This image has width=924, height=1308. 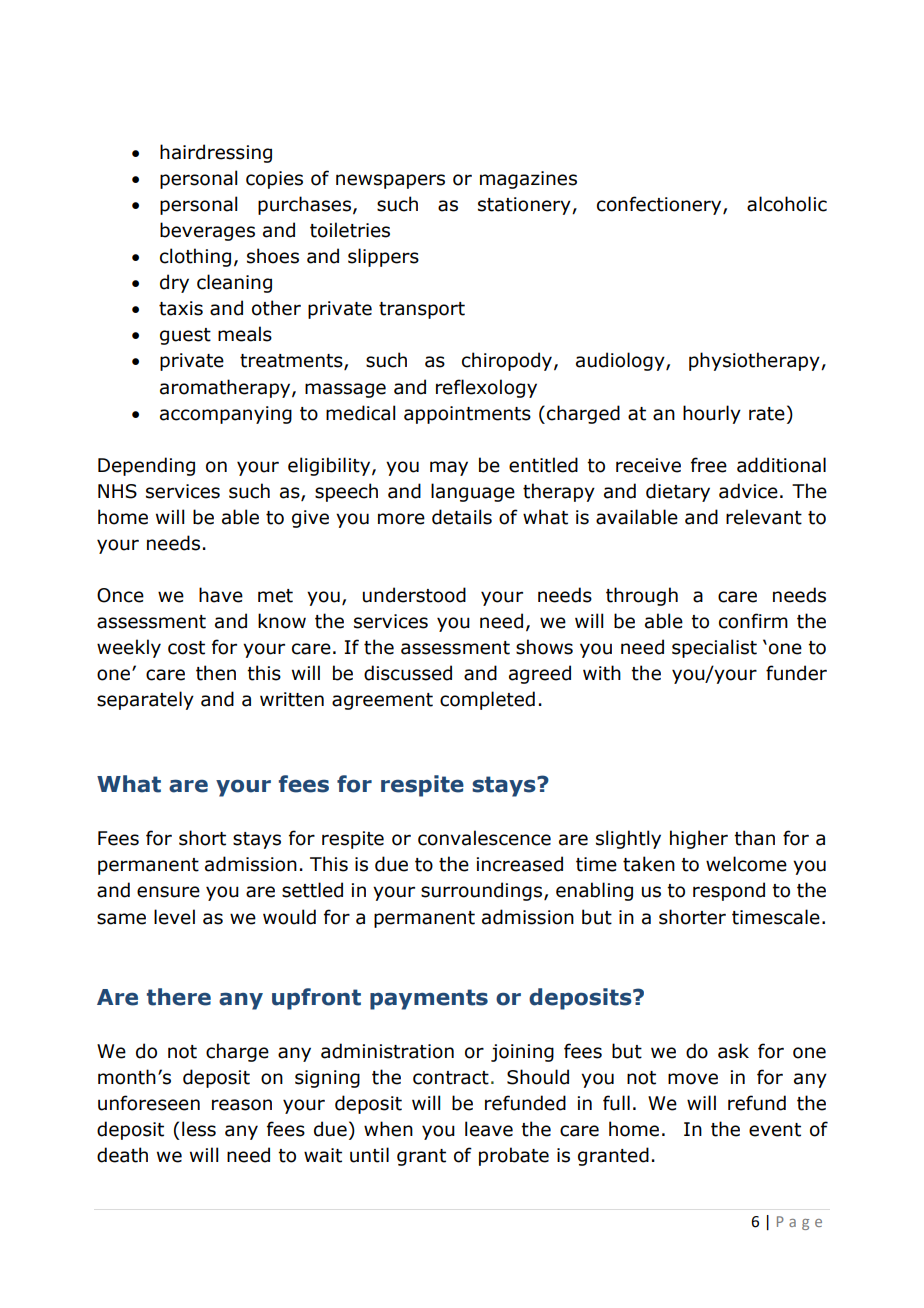 What do you see at coordinates (714, 648) in the image?
I see `specialist` at bounding box center [714, 648].
